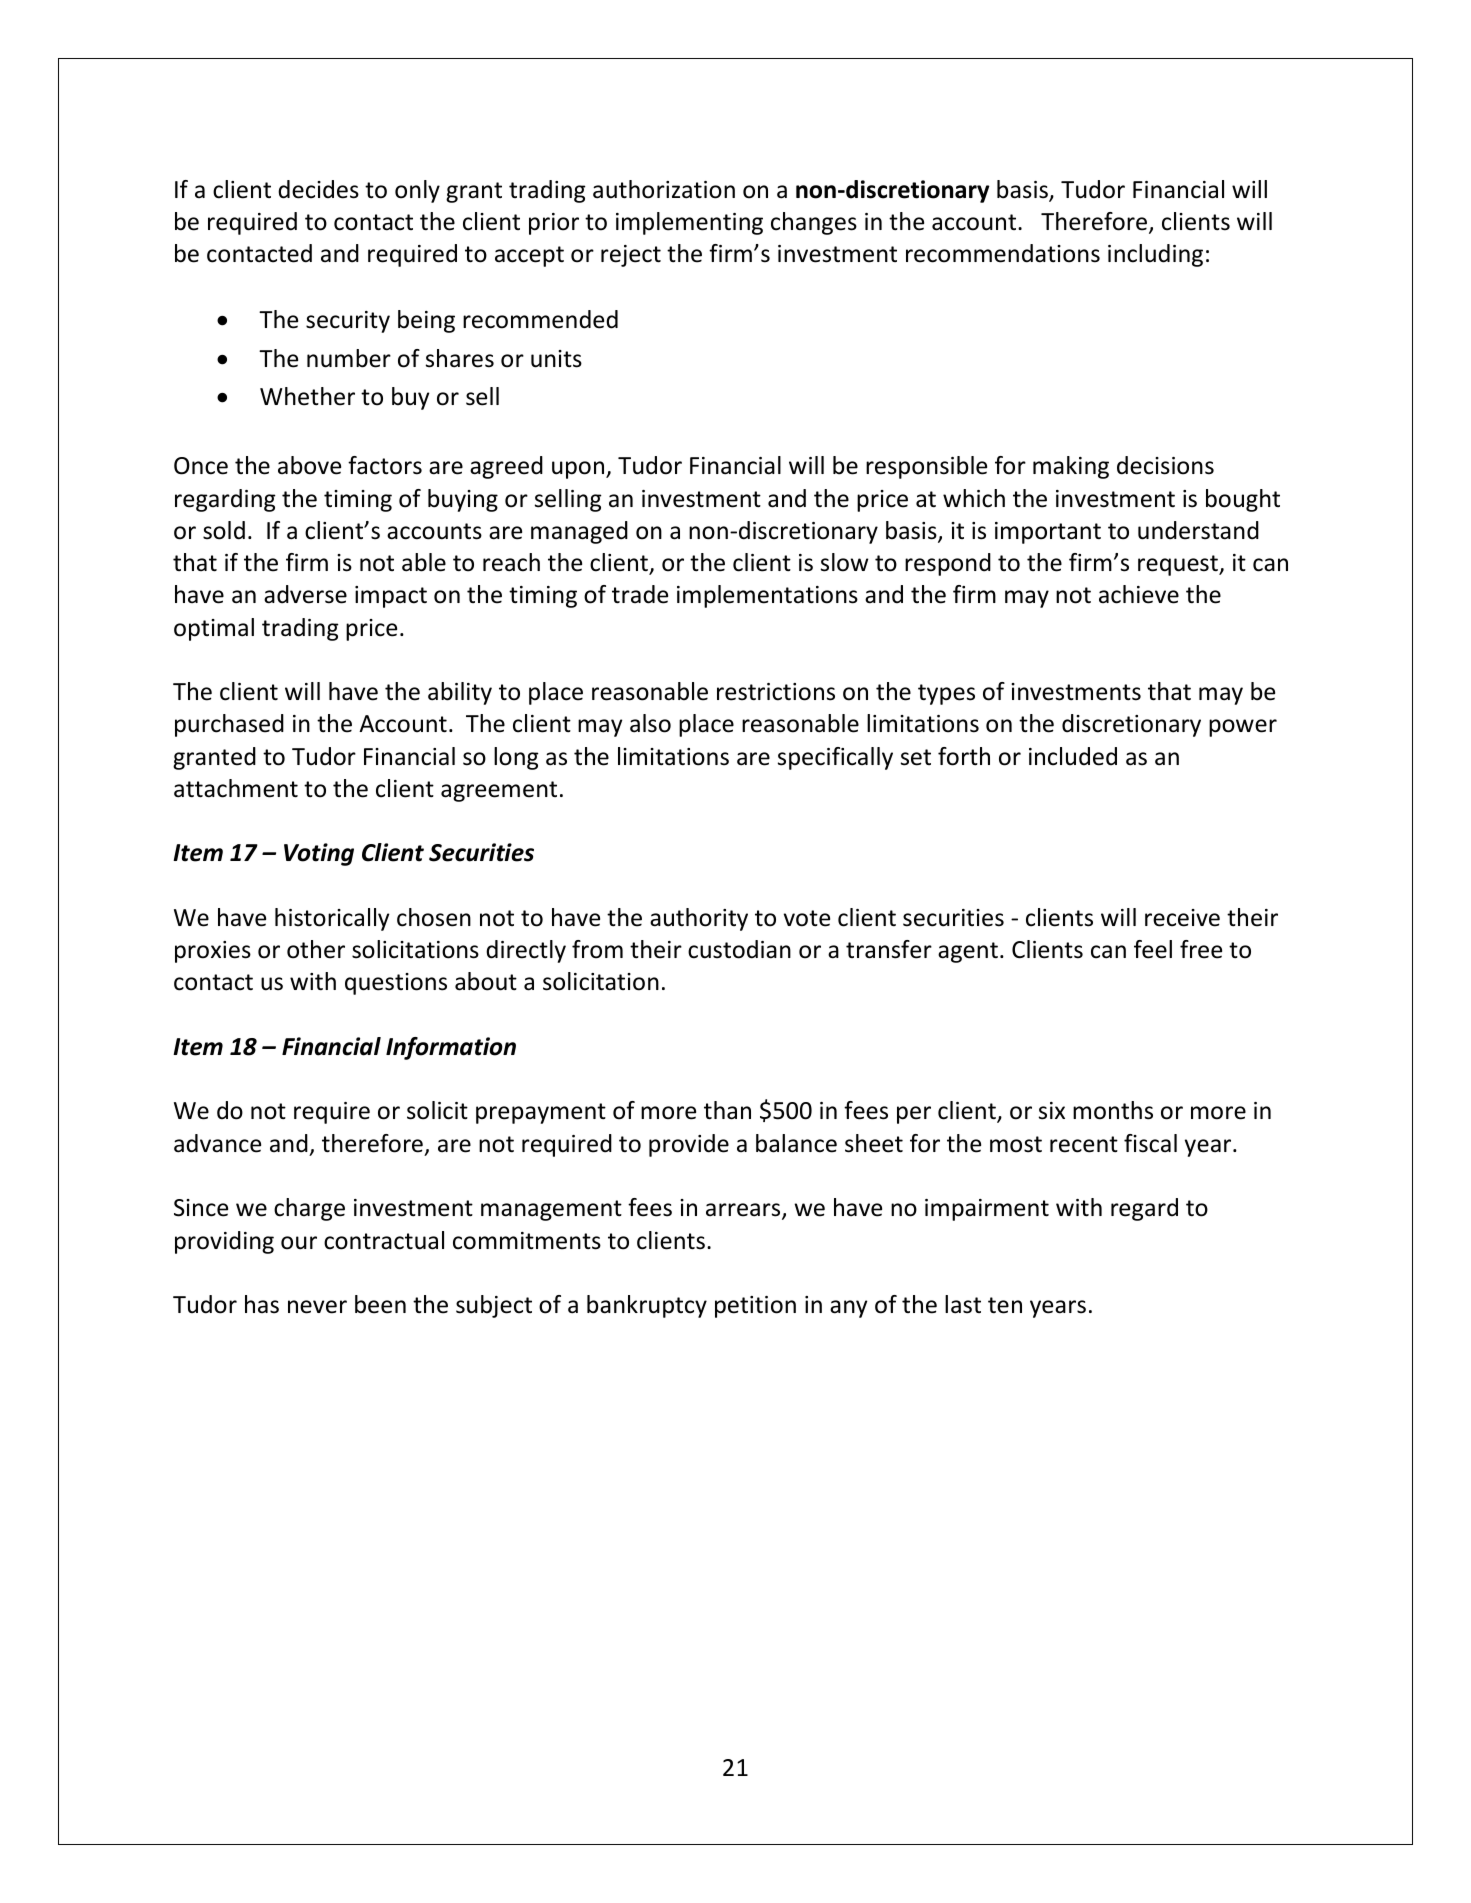 This screenshot has height=1903, width=1471. Describe the element at coordinates (1153, 949) in the screenshot. I see `feel` at that location.
